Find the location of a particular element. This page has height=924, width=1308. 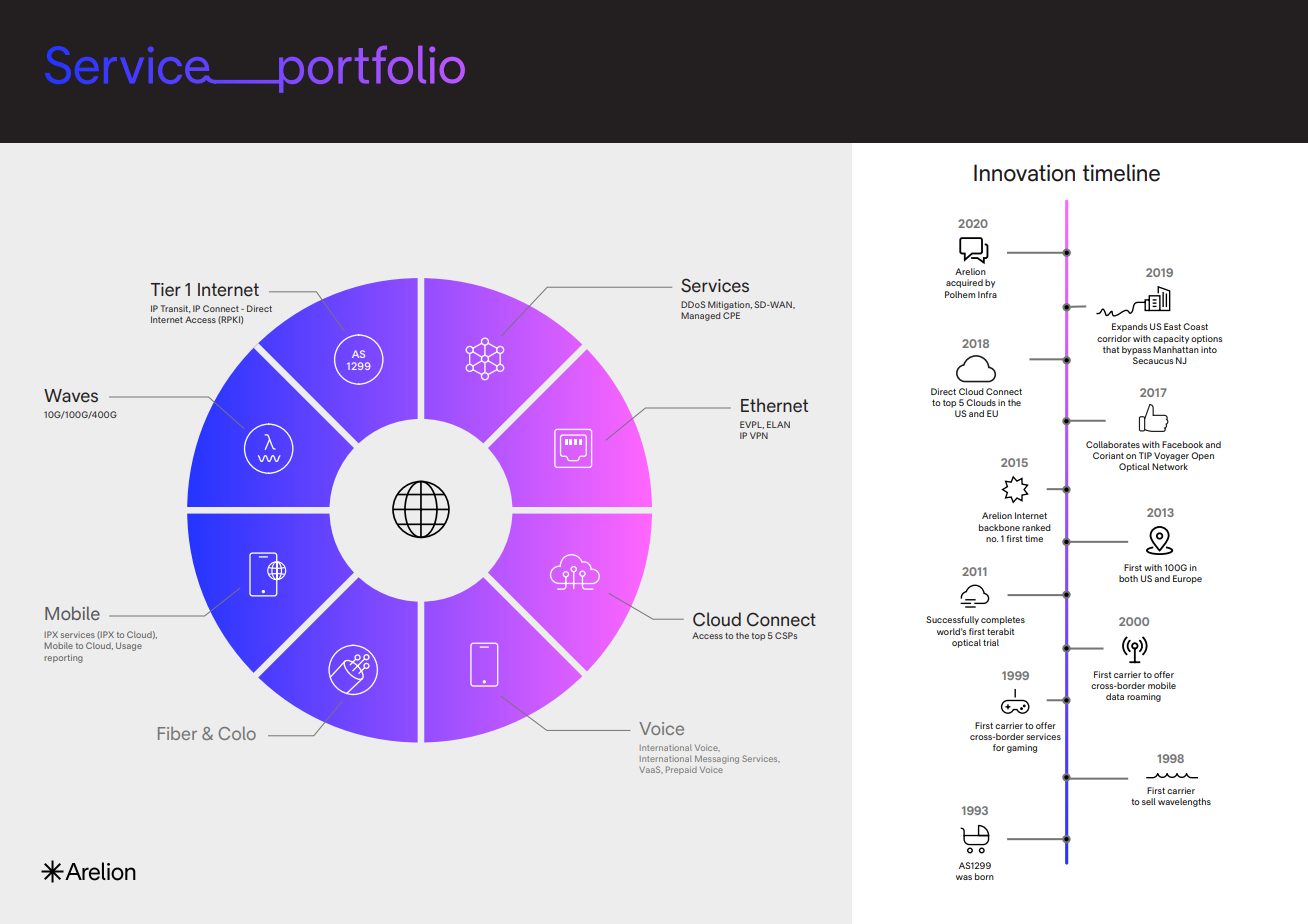

VPN is located at coordinates (759, 435).
